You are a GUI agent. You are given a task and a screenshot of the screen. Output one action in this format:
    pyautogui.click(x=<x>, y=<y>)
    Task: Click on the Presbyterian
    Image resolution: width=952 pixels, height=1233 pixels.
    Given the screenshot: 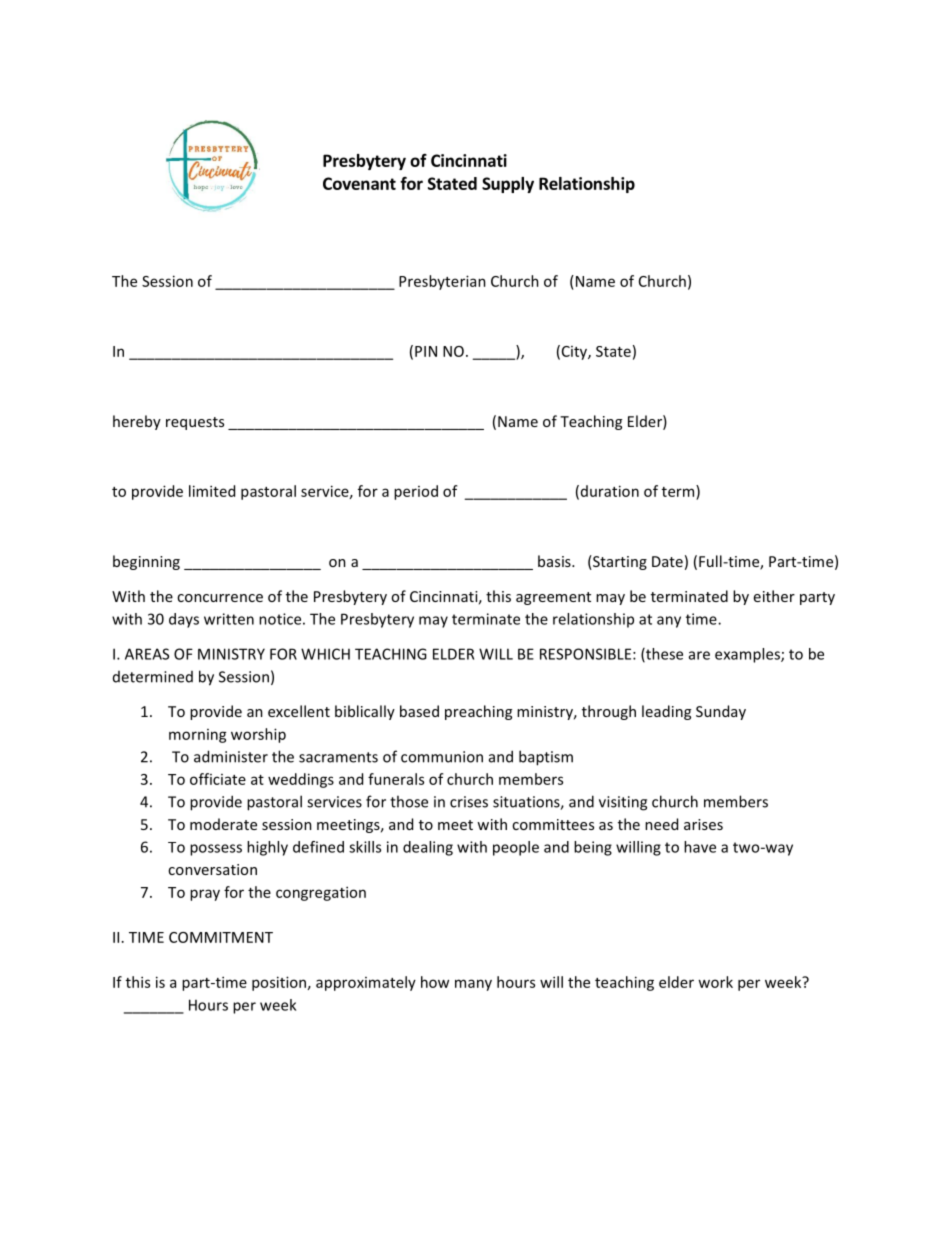 What is the action you would take?
    pyautogui.click(x=442, y=282)
